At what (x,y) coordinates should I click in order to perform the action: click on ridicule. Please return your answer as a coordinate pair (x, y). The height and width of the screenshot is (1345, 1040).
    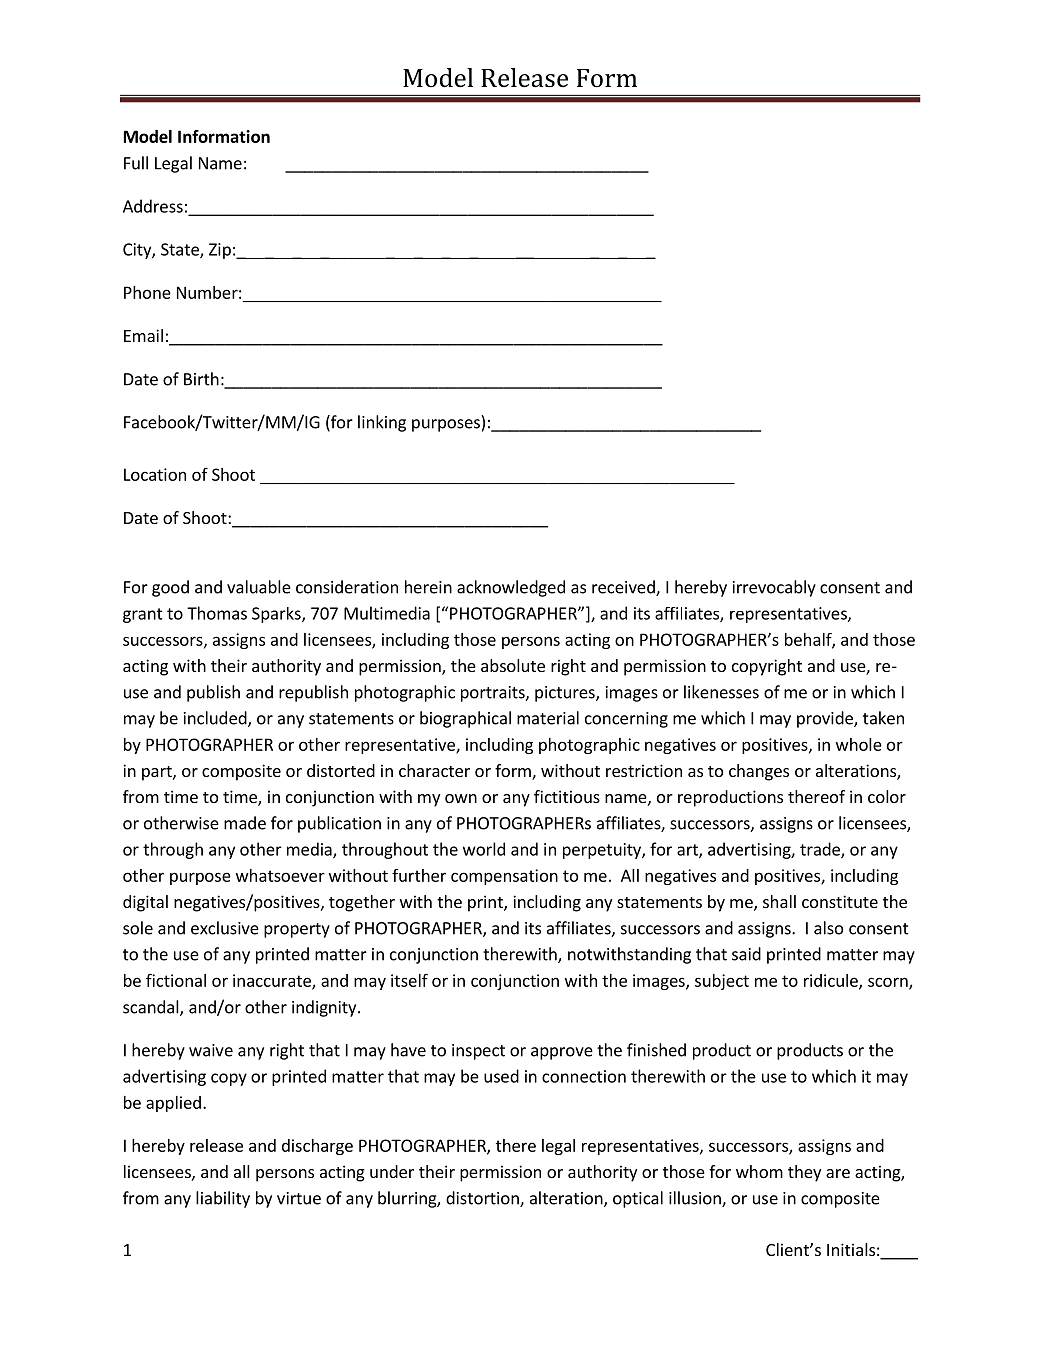
    Looking at the image, I should click on (832, 981).
